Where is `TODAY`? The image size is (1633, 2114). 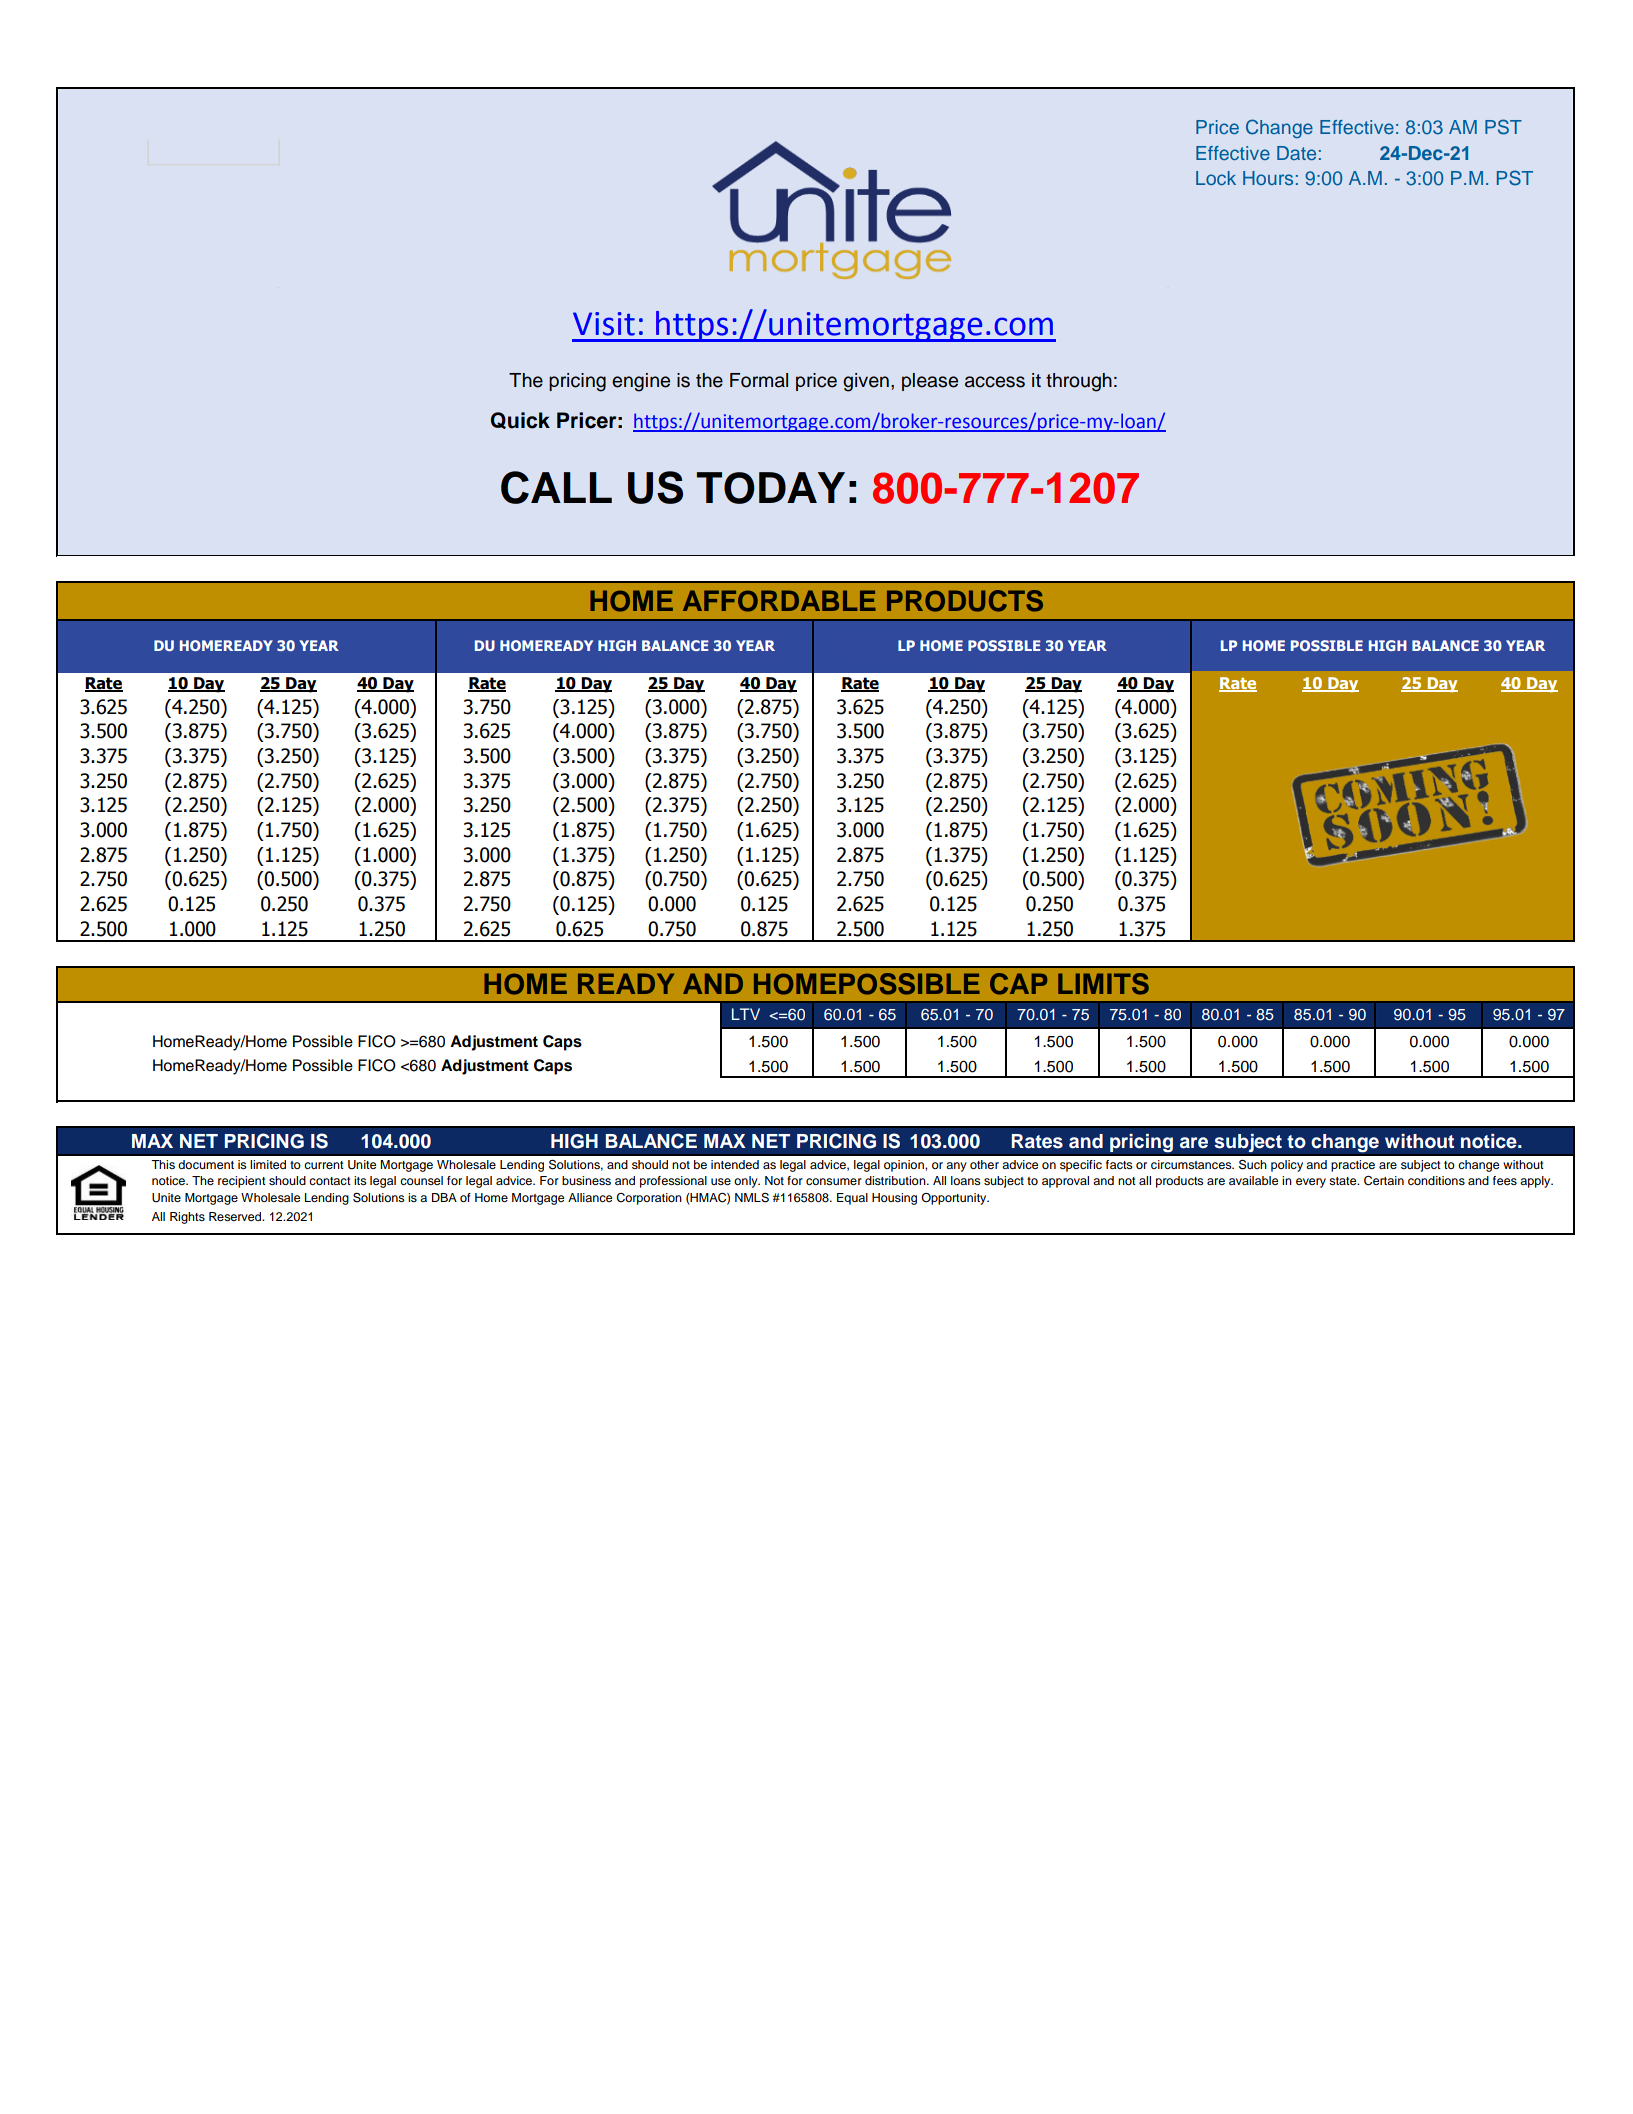 TODAY is located at coordinates (771, 488).
